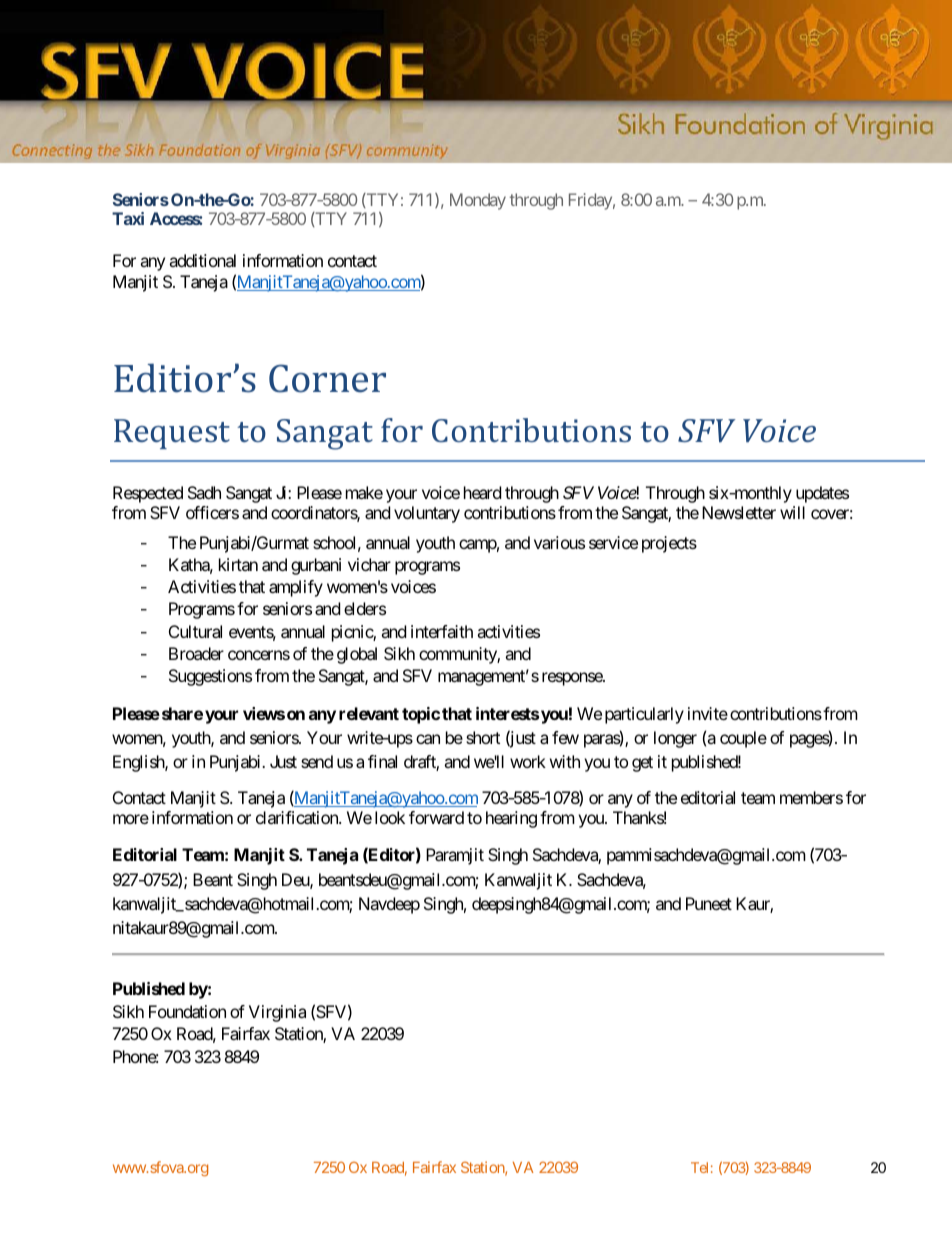 This screenshot has height=1233, width=952. What do you see at coordinates (739, 512) in the screenshot?
I see `Newsletter` at bounding box center [739, 512].
